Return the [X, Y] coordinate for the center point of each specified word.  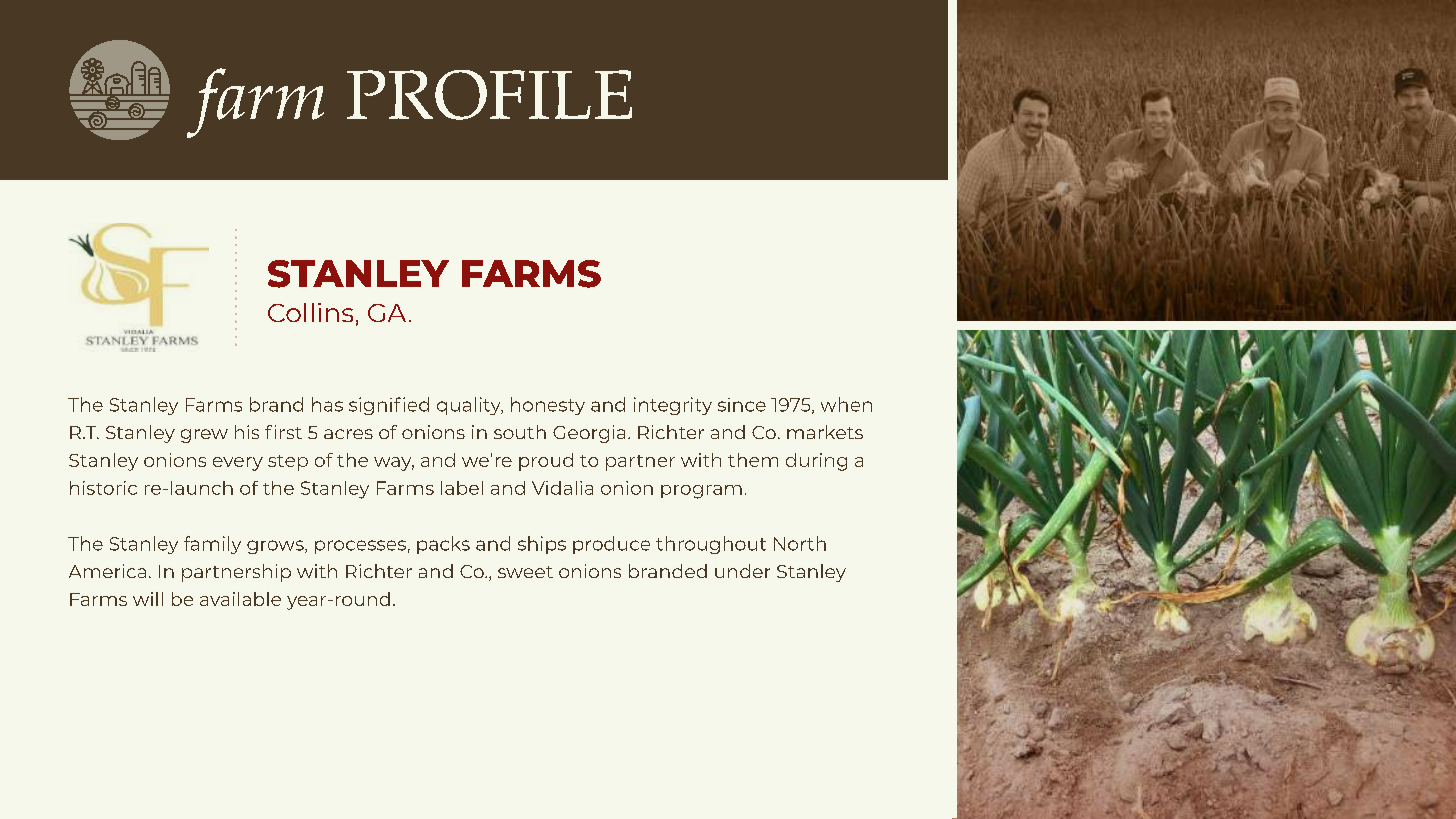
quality [470, 406]
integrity [673, 406]
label [462, 488]
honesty [548, 406]
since [742, 405]
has [327, 404]
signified [389, 406]
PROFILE [489, 95]
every [238, 464]
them [753, 460]
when [846, 404]
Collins [310, 312]
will [148, 599]
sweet [525, 572]
